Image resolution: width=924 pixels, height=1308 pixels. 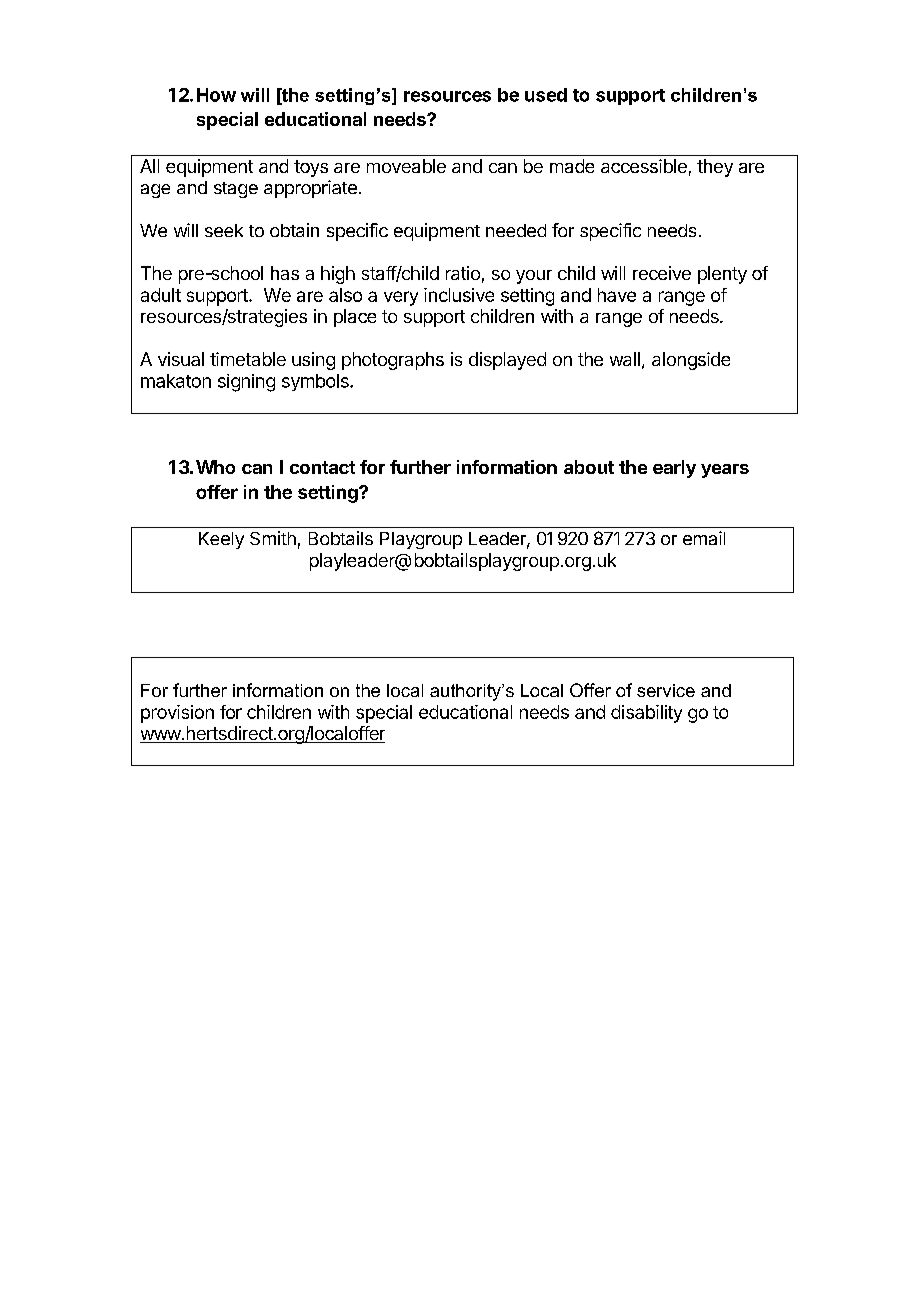 I want to click on provision, so click(x=177, y=714).
